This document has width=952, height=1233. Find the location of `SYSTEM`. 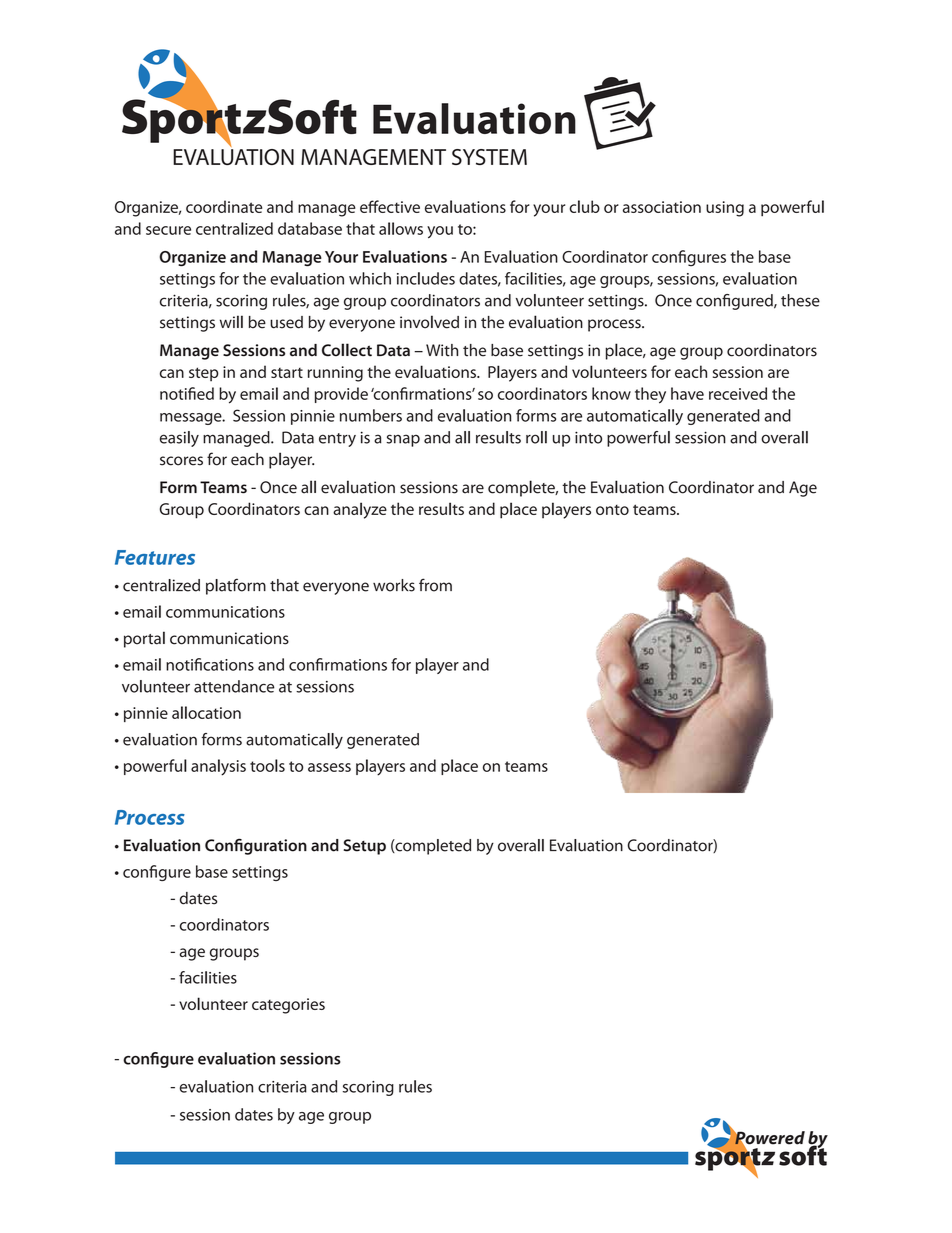

SYSTEM is located at coordinates (489, 157).
